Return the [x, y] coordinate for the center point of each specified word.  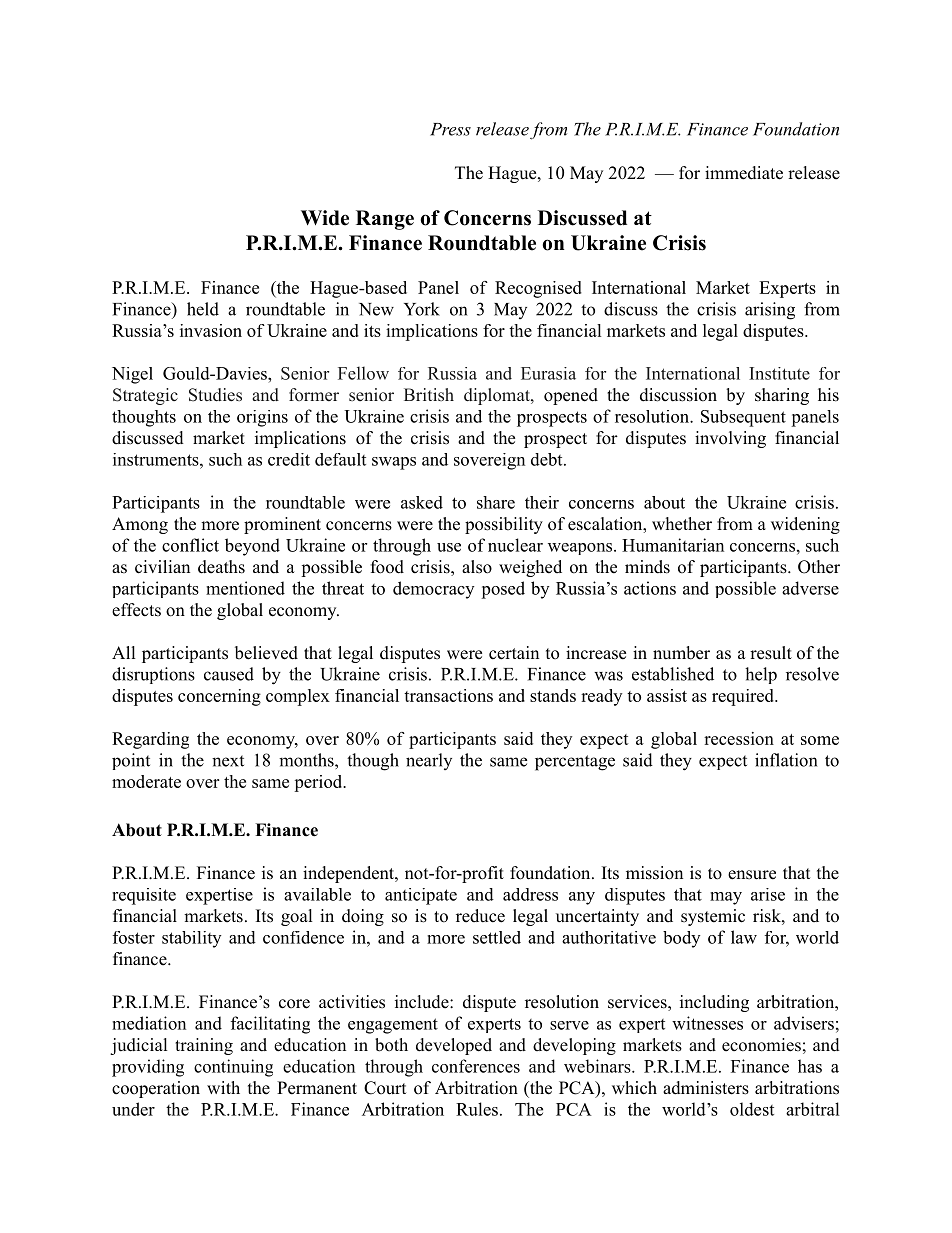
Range [385, 220]
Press [450, 129]
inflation [786, 760]
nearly [429, 761]
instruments [157, 459]
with [223, 1087]
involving [730, 439]
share [496, 502]
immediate [744, 173]
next [228, 761]
